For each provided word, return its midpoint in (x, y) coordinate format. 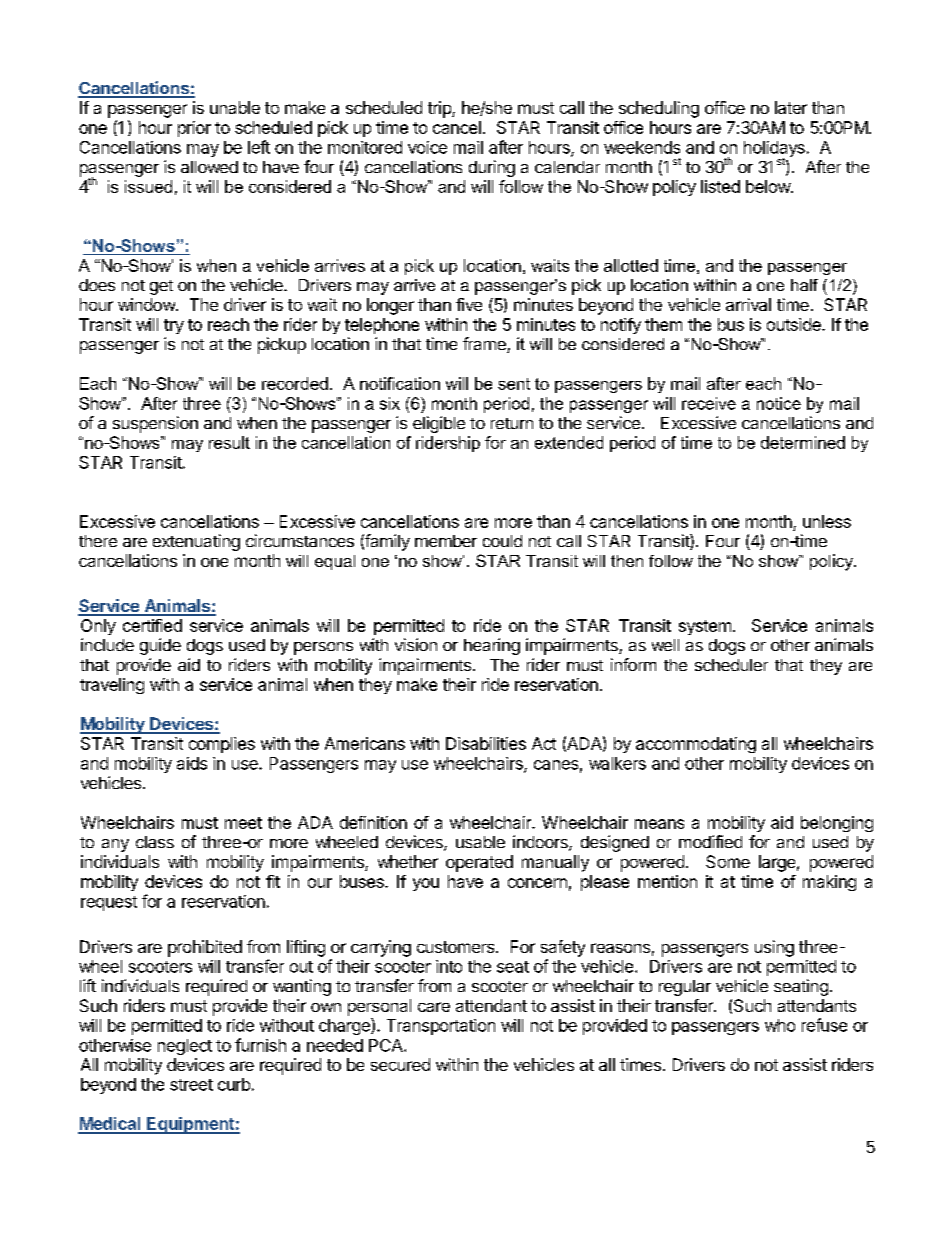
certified (152, 625)
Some (728, 861)
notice (779, 403)
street (191, 1085)
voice (427, 147)
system (705, 627)
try (174, 326)
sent (514, 384)
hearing (492, 646)
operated (479, 863)
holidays (774, 150)
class (155, 842)
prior (194, 129)
